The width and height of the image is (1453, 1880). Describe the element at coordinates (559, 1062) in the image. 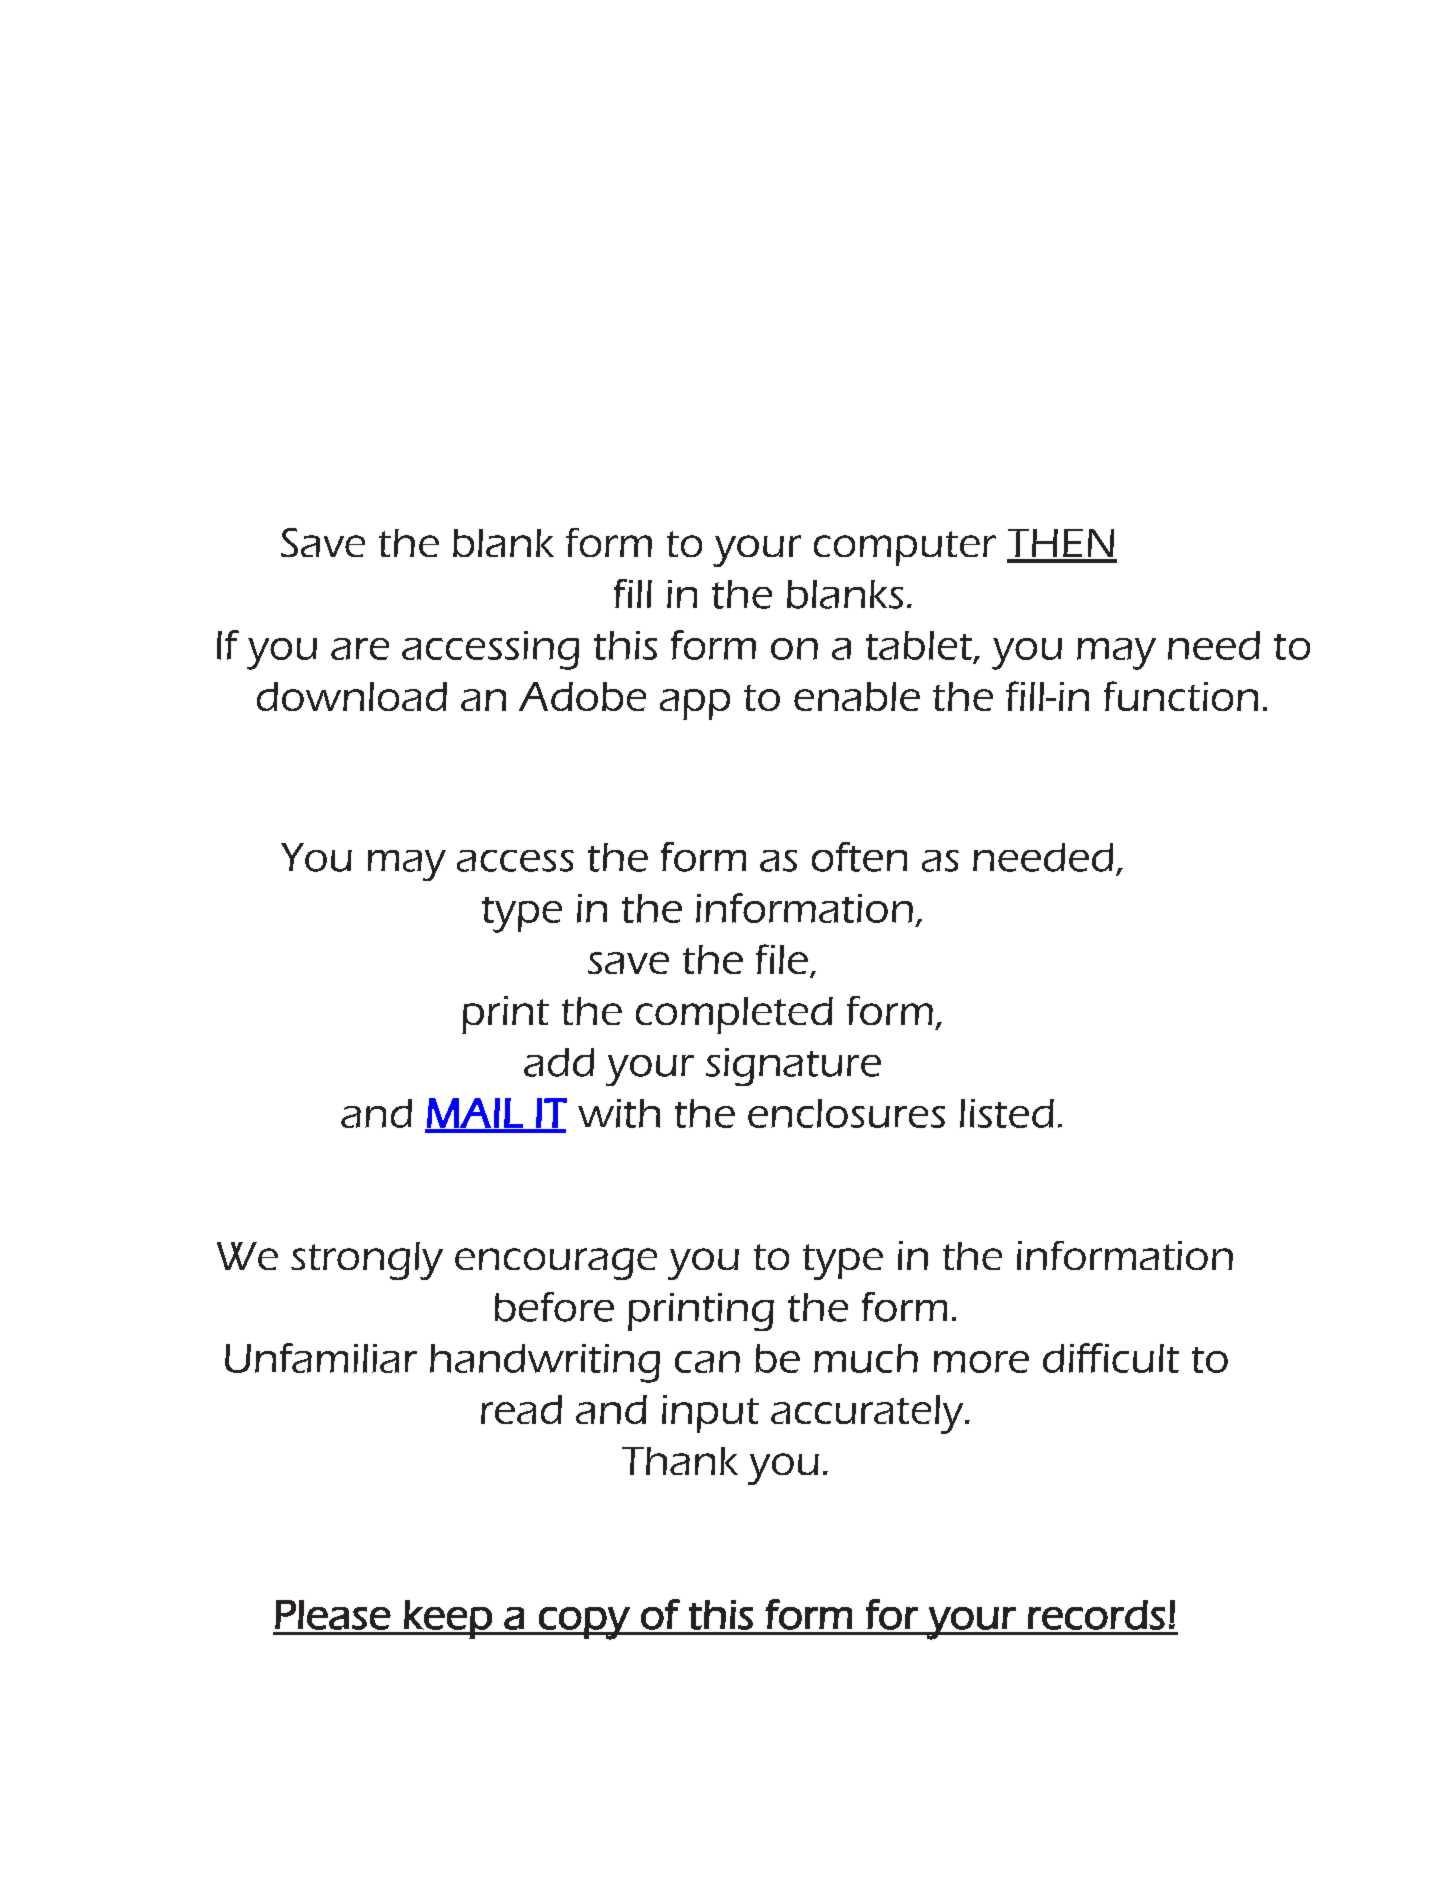

I see `add` at that location.
